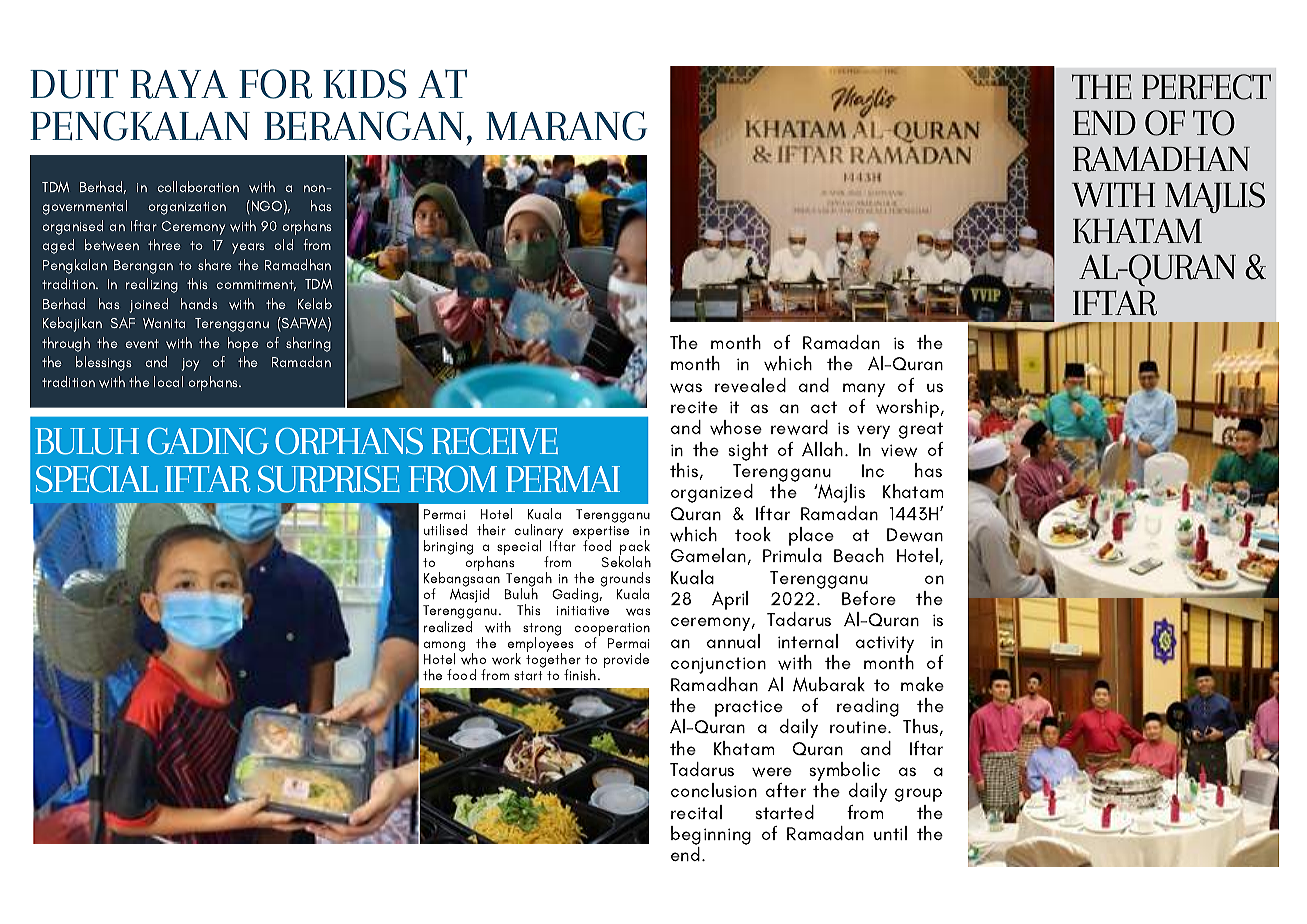 This screenshot has height=924, width=1307. I want to click on PERFECT, so click(1206, 87).
